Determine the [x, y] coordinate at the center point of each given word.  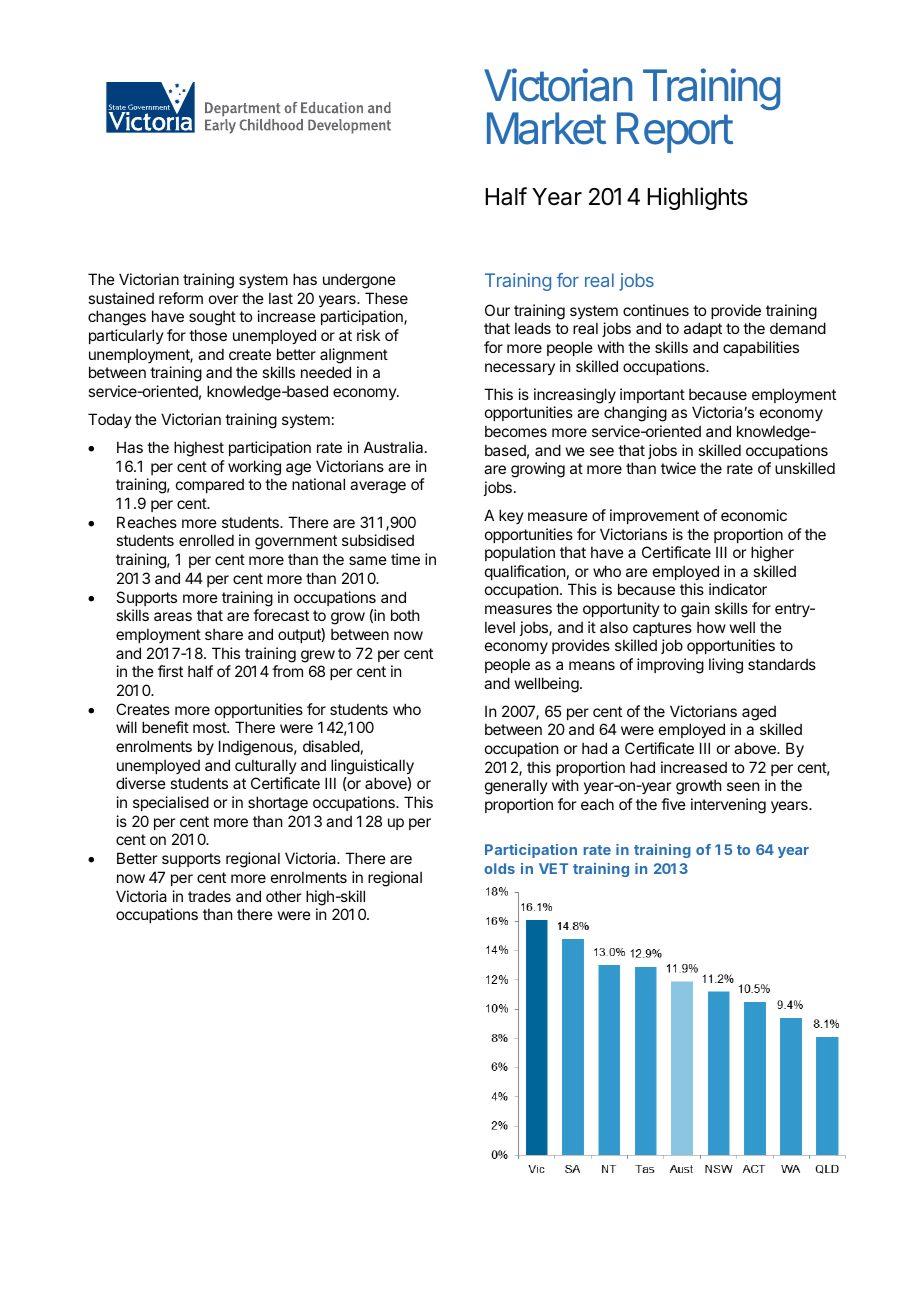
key [511, 516]
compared [210, 485]
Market [546, 128]
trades [209, 896]
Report [675, 132]
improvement [654, 516]
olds [499, 868]
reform [181, 298]
